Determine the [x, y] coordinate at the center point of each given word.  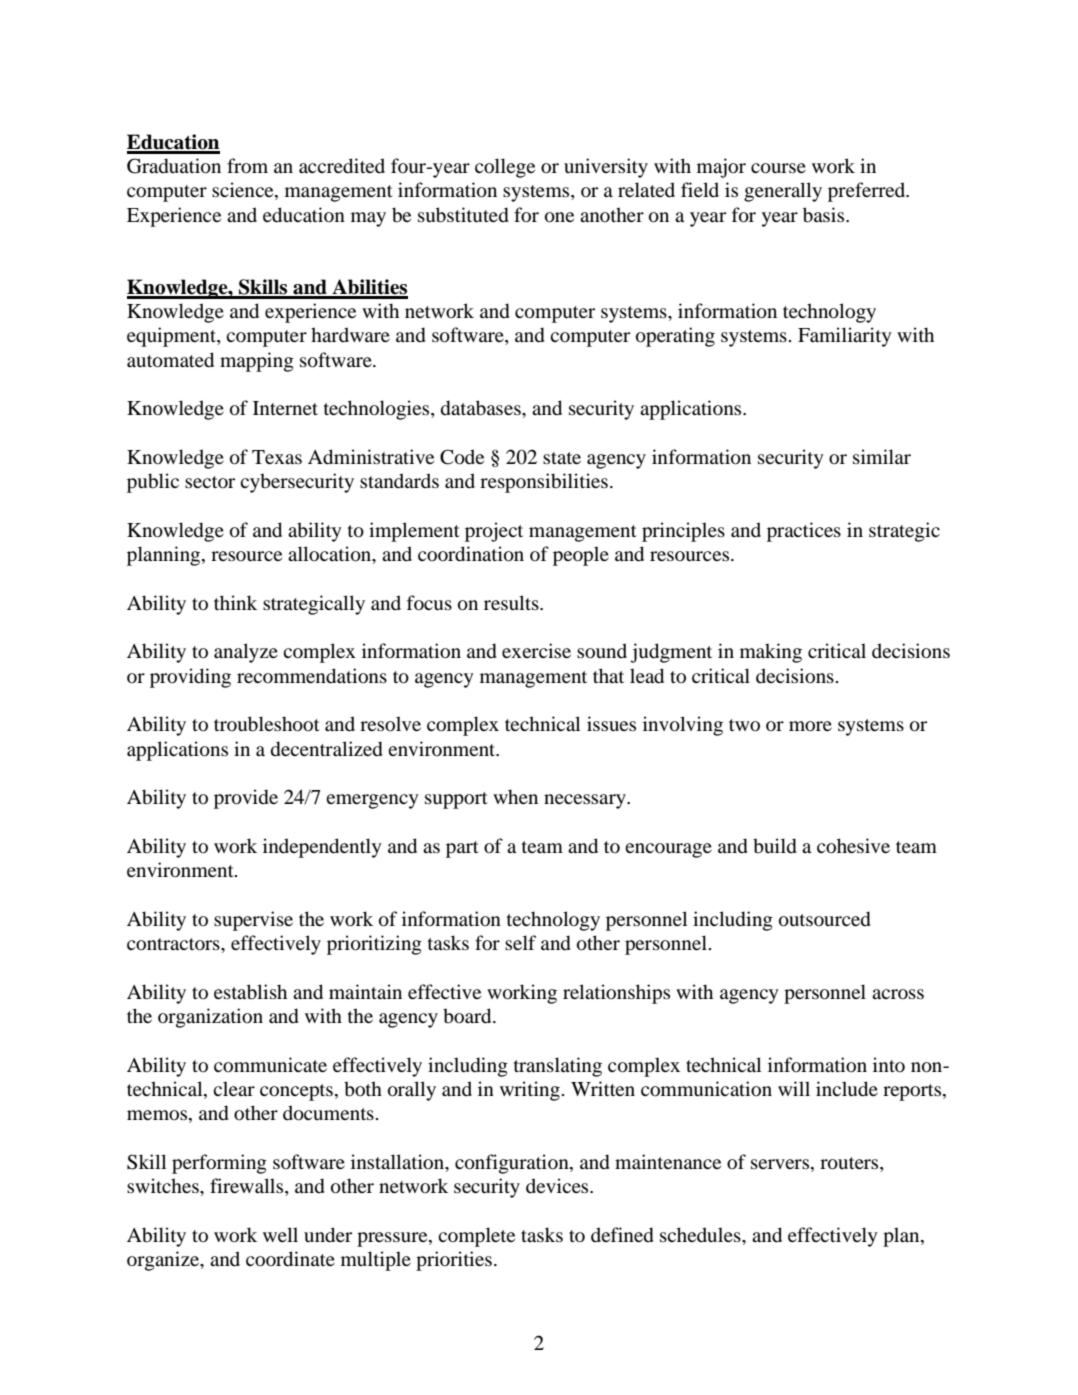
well [280, 1234]
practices [804, 532]
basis [825, 215]
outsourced [825, 919]
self [520, 942]
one [559, 217]
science [244, 191]
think [235, 602]
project [494, 532]
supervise [253, 921]
